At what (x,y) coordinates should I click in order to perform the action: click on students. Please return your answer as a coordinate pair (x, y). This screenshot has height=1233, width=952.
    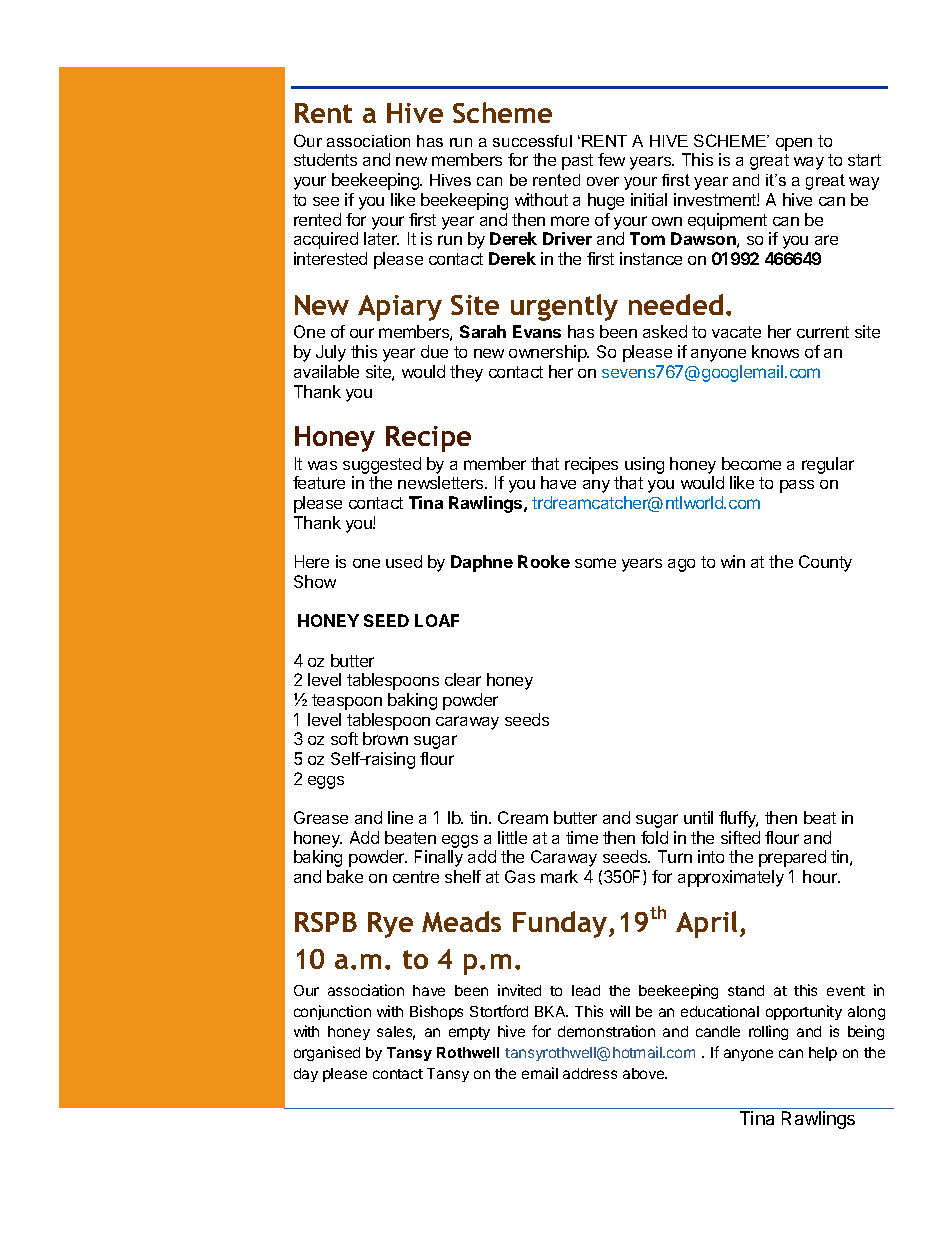
    Looking at the image, I should click on (325, 159).
